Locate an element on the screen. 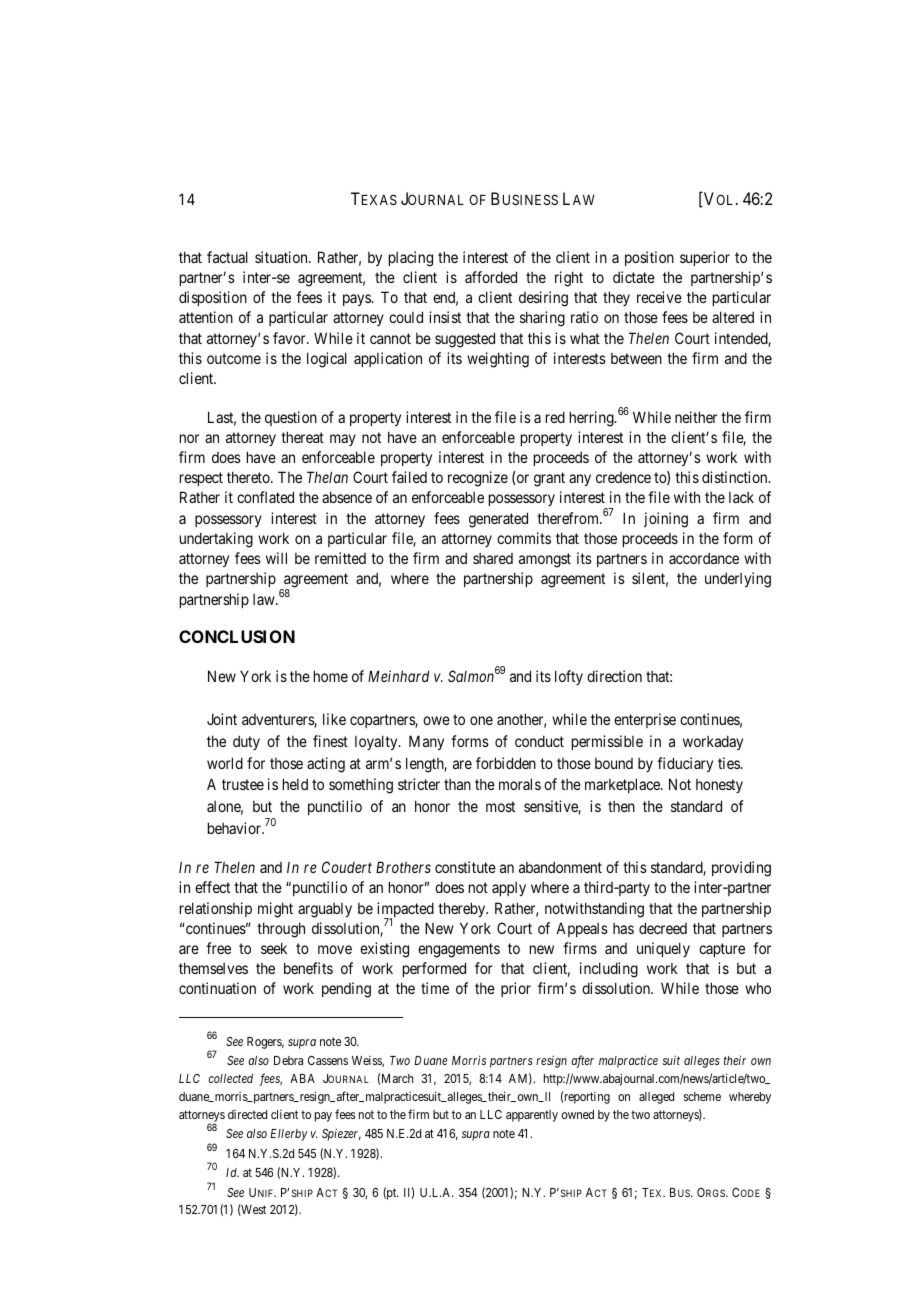 The width and height of the screenshot is (924, 1308). afforded is located at coordinates (491, 277).
